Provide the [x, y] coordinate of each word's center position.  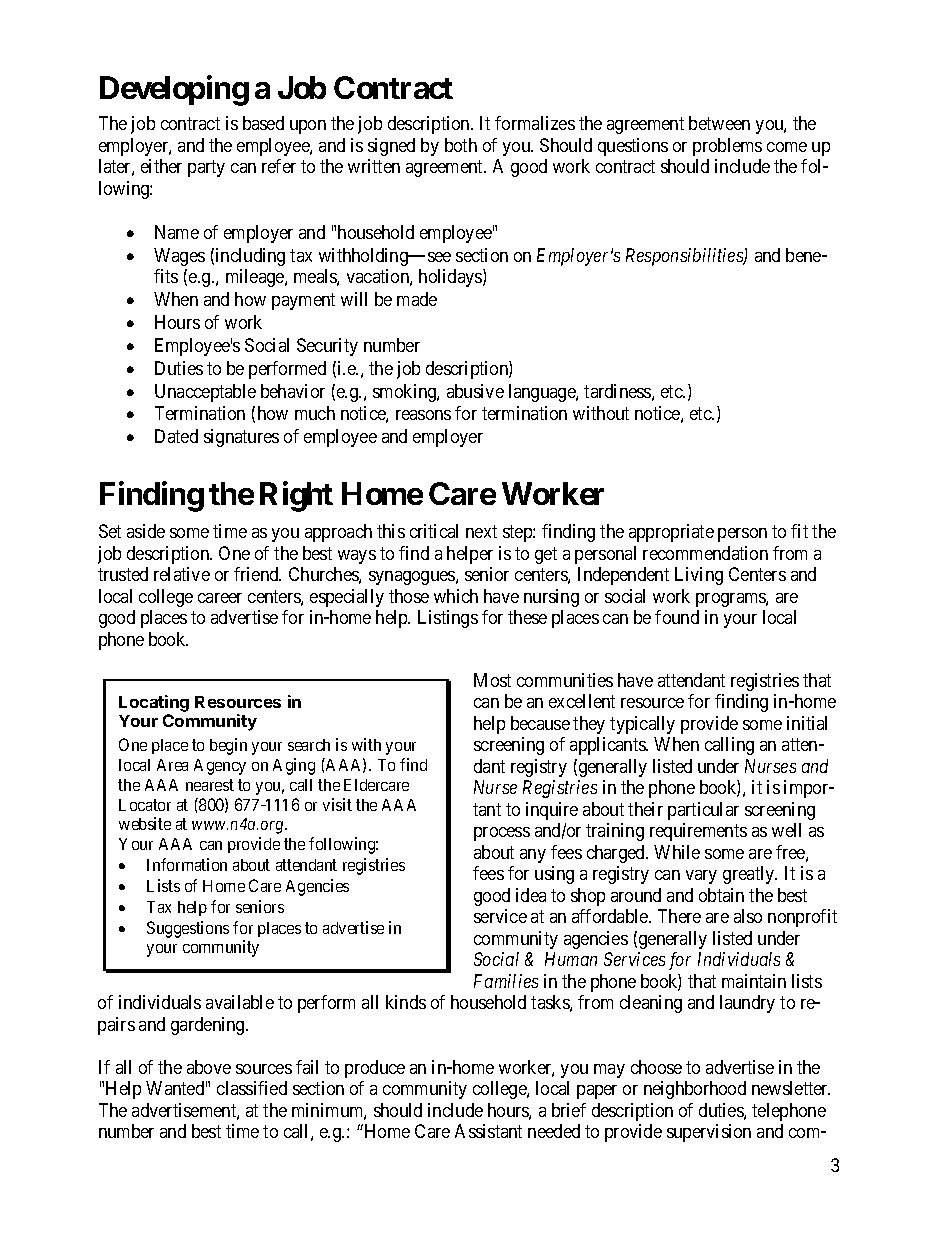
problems [727, 147]
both [461, 145]
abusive [475, 391]
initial [807, 723]
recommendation [705, 553]
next [481, 532]
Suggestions [188, 929]
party [206, 169]
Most [492, 680]
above [209, 1067]
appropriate [671, 533]
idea [531, 895]
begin [228, 746]
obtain [721, 895]
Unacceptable [205, 393]
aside [146, 531]
